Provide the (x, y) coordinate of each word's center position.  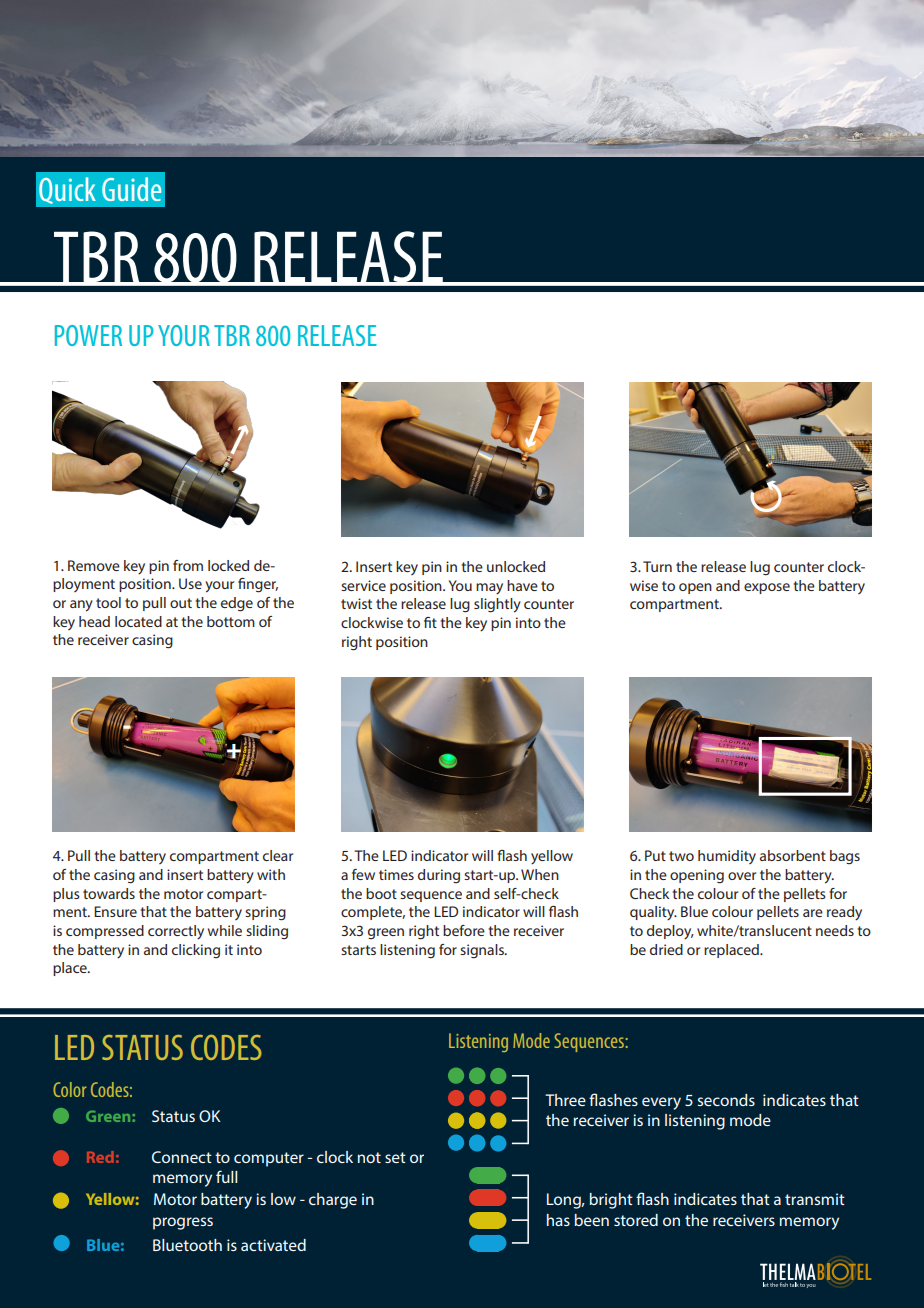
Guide (131, 189)
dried (666, 949)
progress (183, 1223)
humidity (727, 857)
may (489, 589)
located (138, 621)
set (395, 1157)
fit (430, 622)
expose (767, 588)
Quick (67, 190)
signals (483, 951)
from (188, 565)
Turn (657, 566)
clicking (196, 951)
